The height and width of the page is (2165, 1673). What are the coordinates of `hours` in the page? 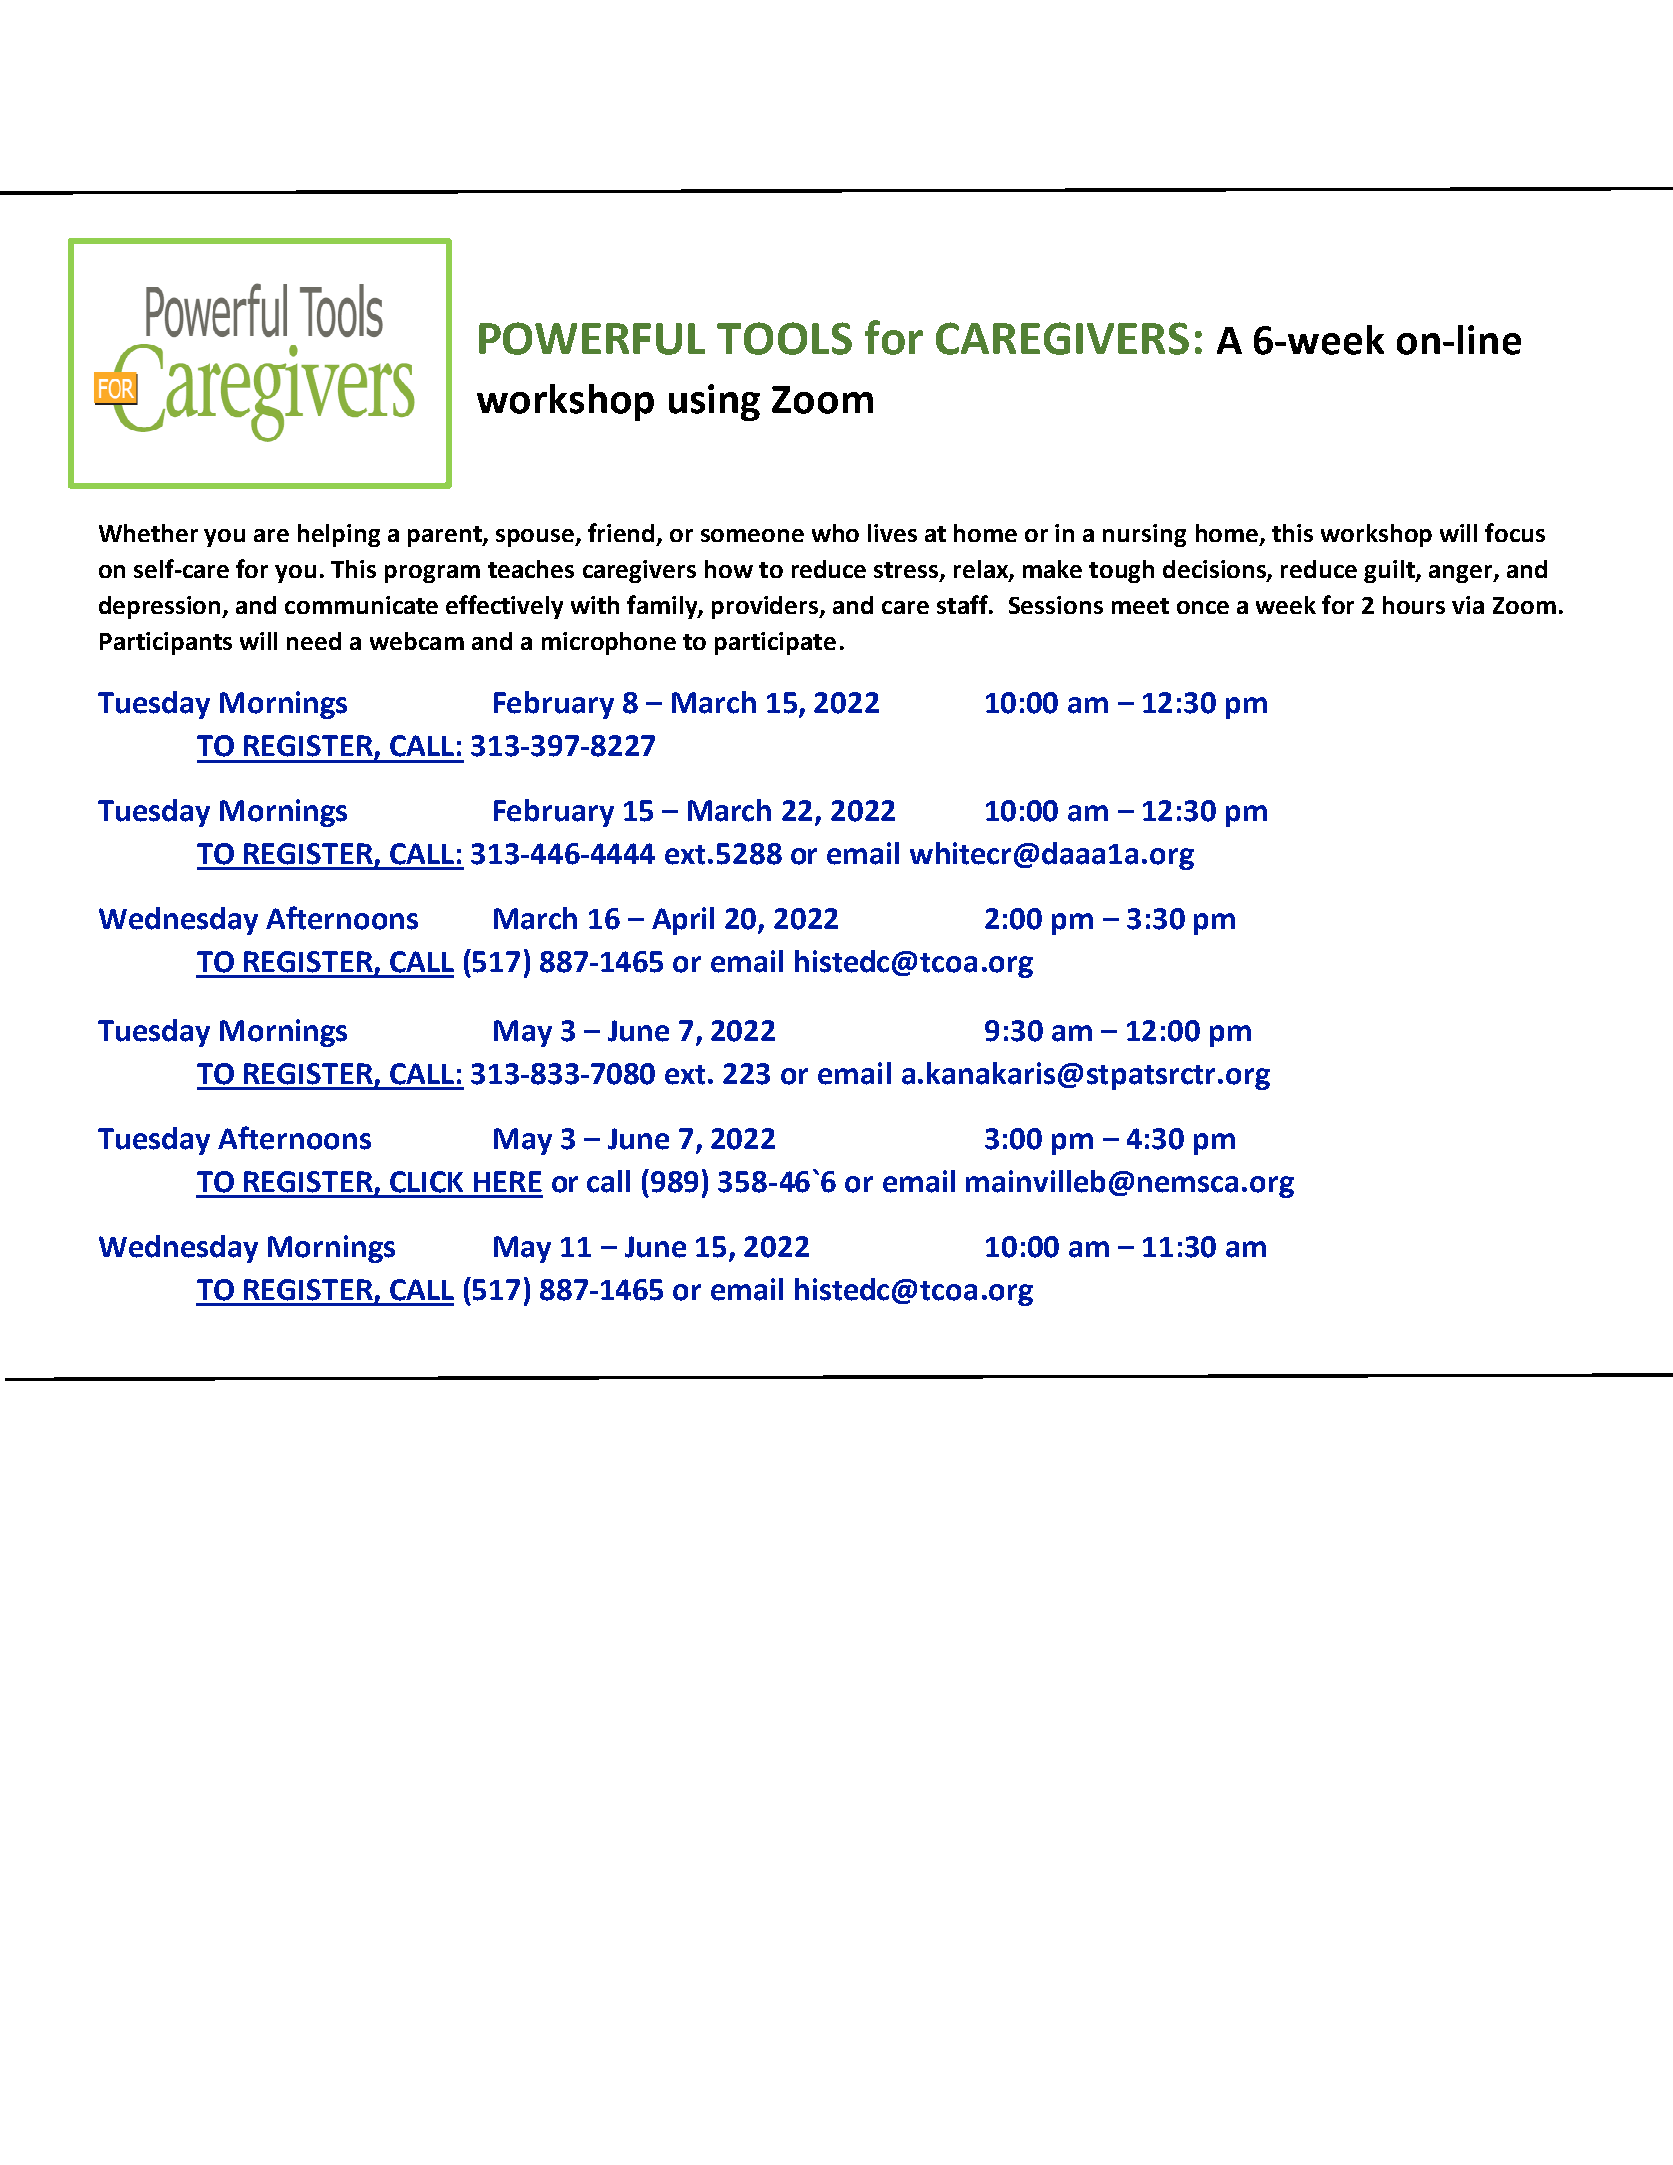 It's located at (1414, 605).
